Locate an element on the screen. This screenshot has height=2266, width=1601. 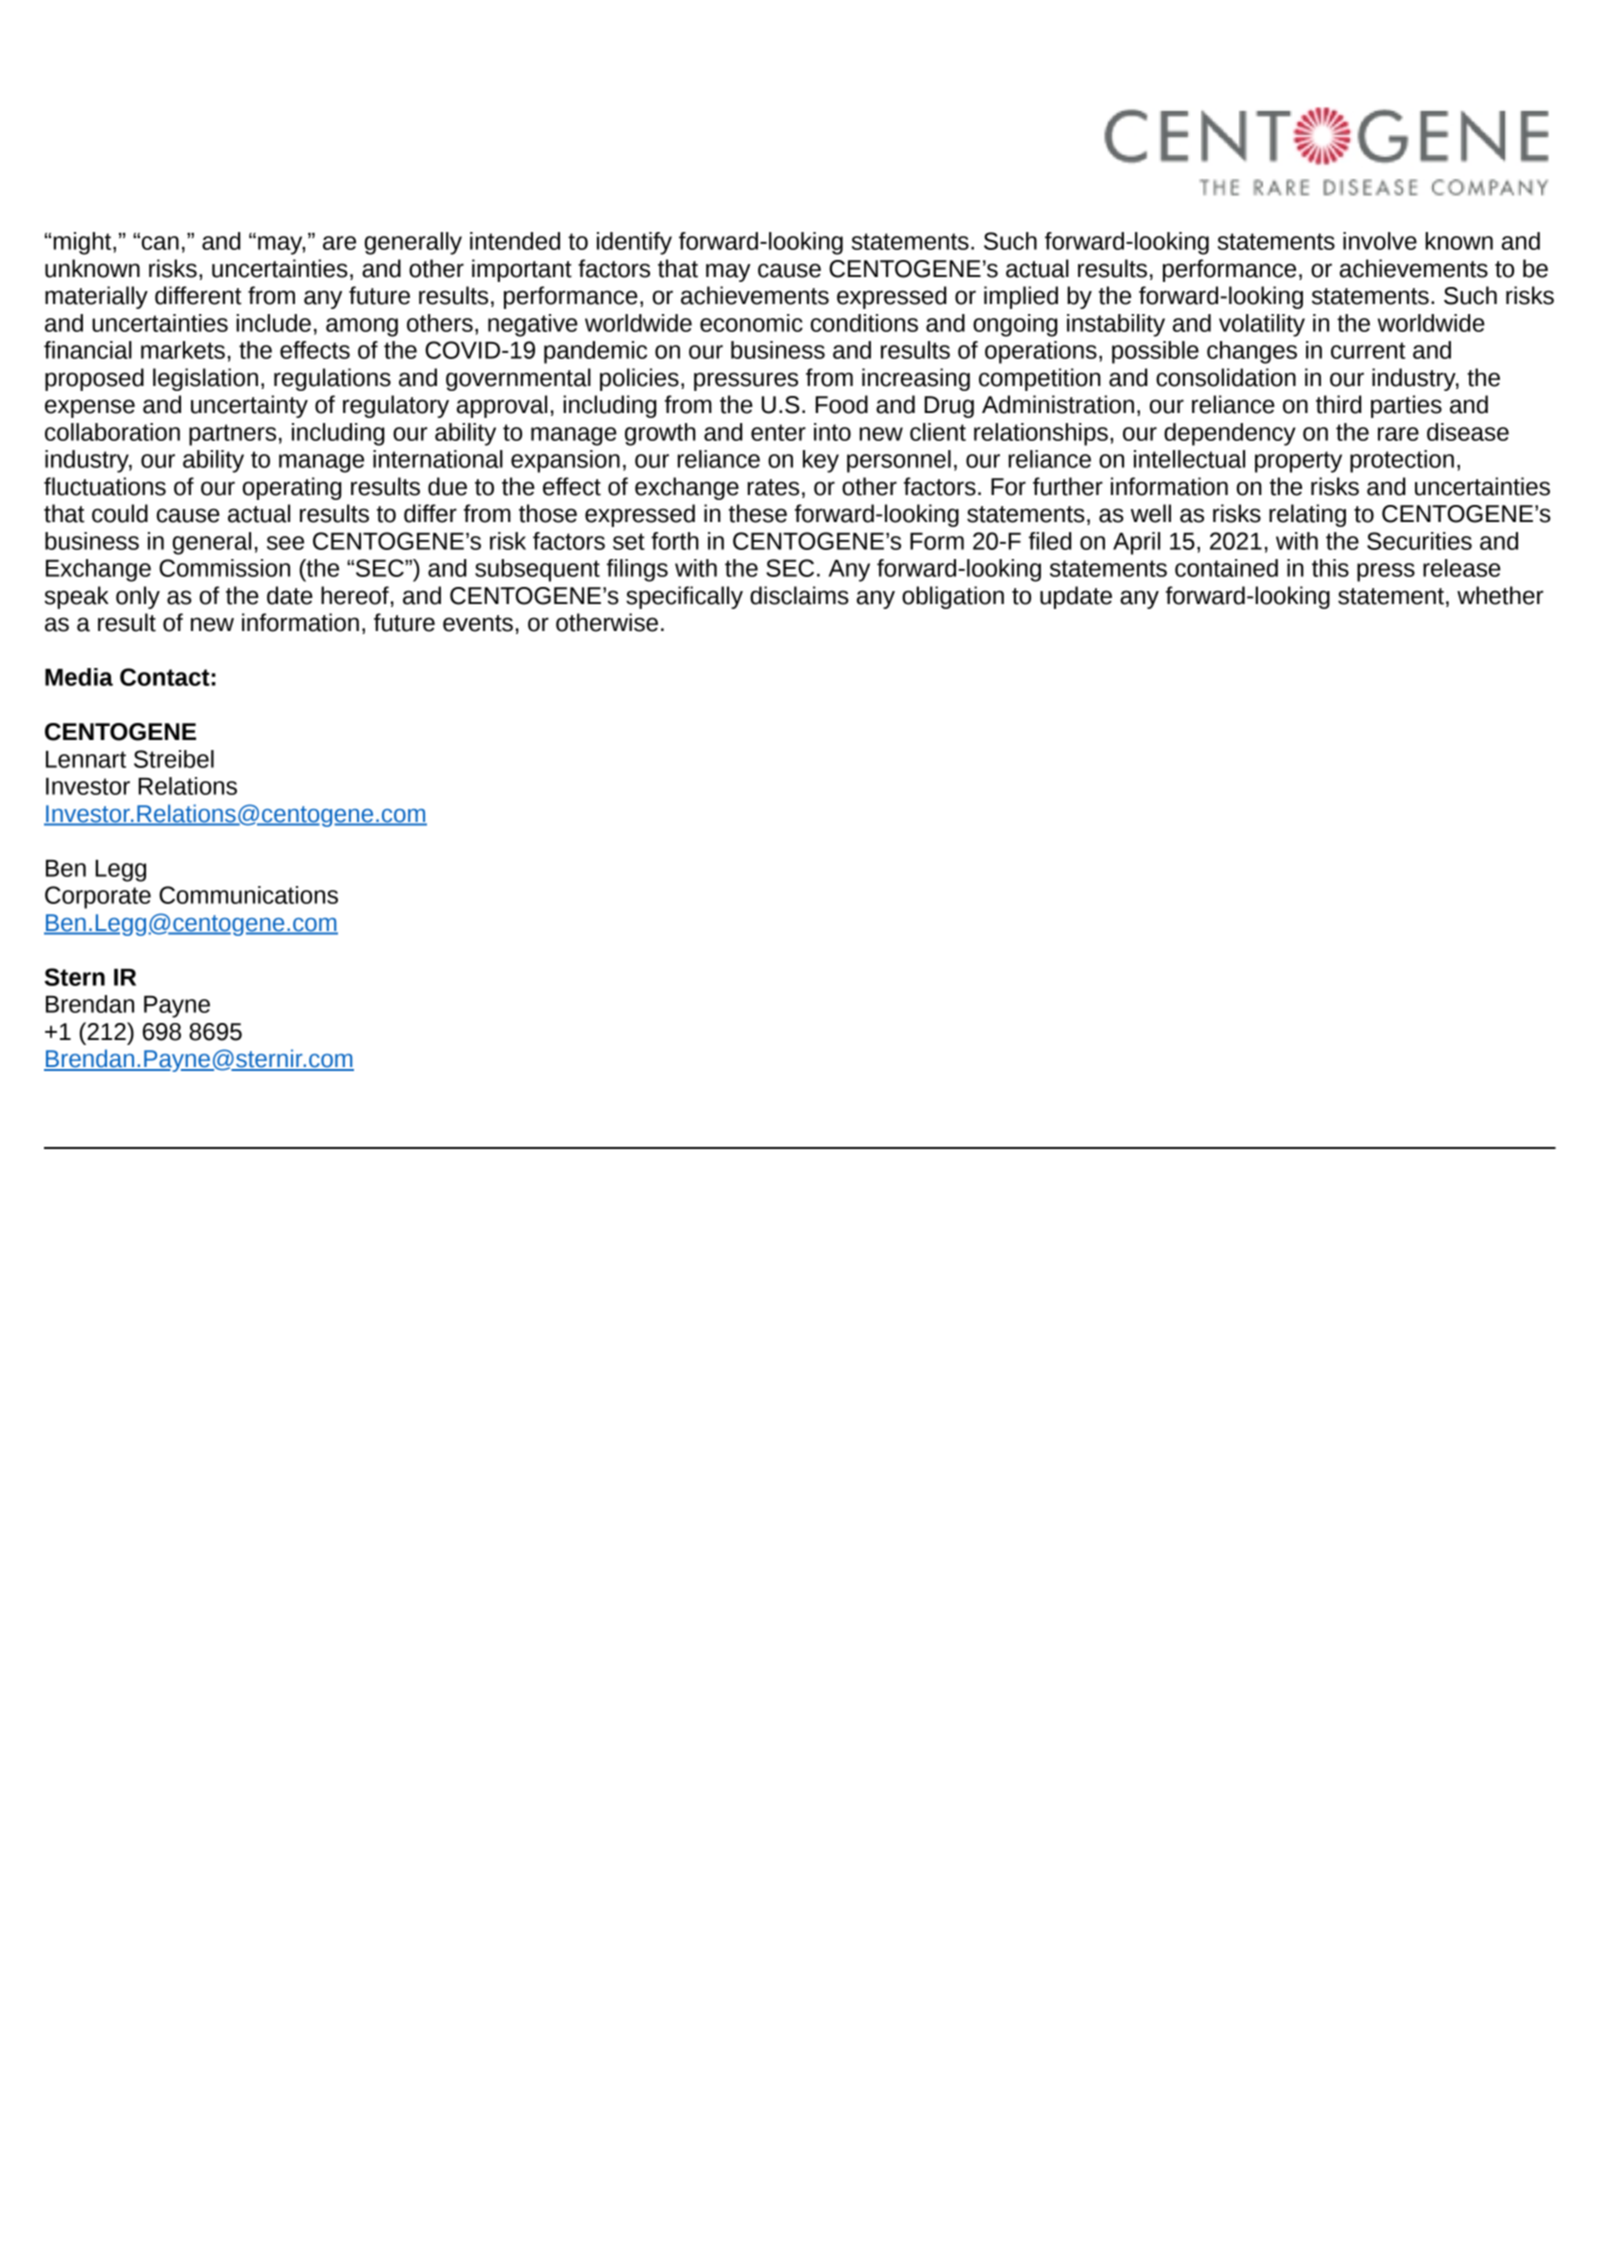
uncertainty is located at coordinates (249, 406).
